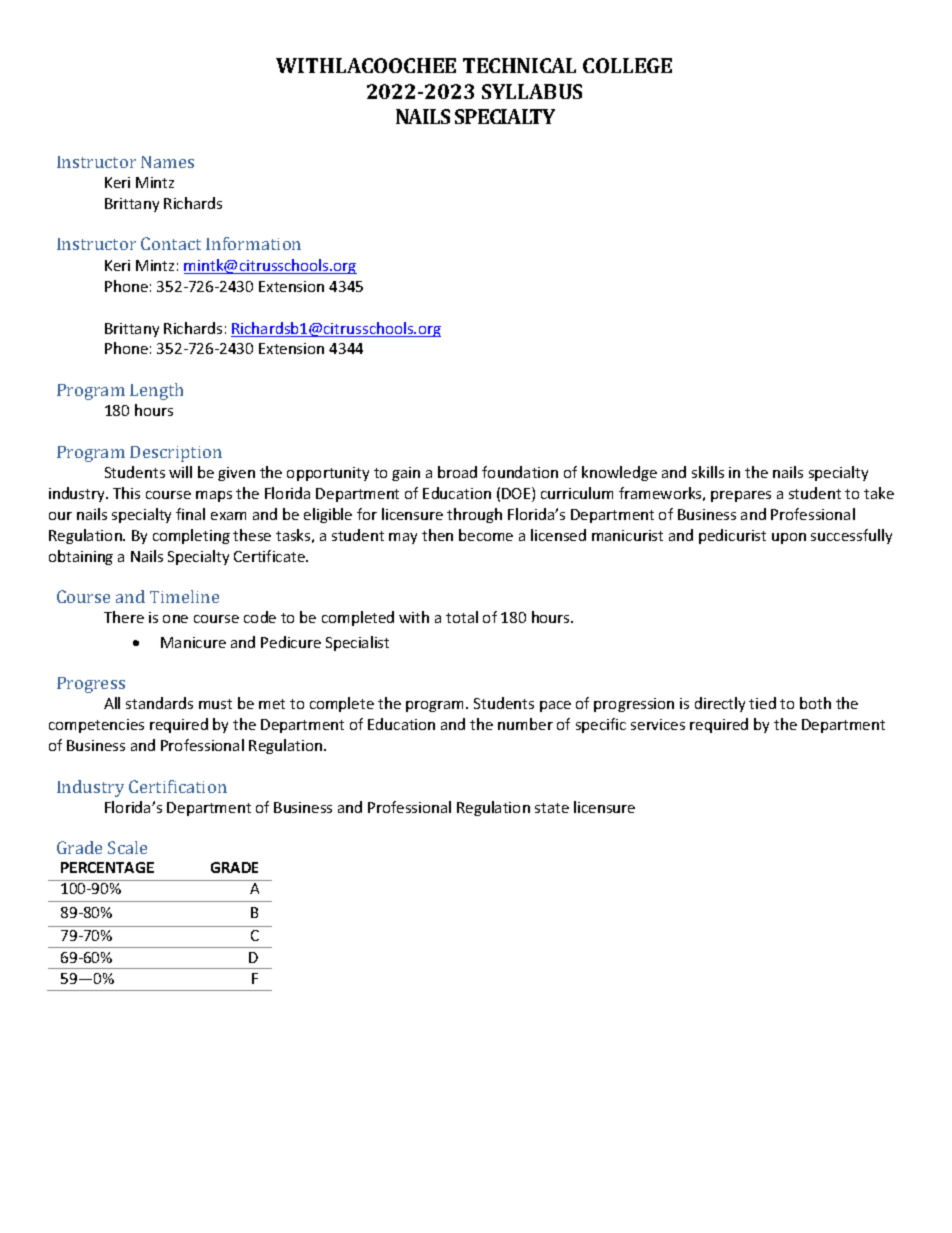 Image resolution: width=952 pixels, height=1233 pixels. I want to click on state, so click(552, 808).
